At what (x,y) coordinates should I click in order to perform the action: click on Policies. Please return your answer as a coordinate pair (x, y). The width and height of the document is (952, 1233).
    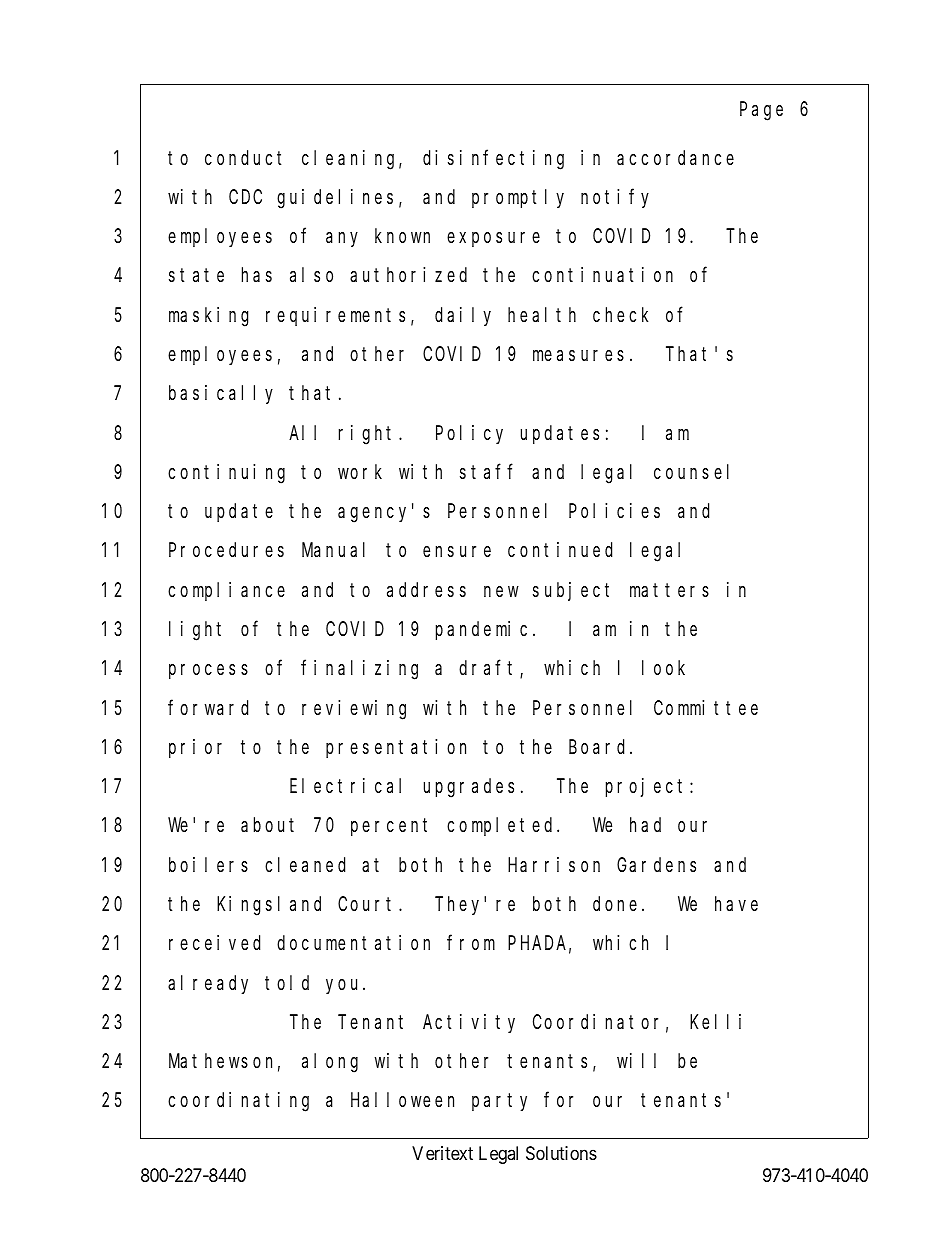
    Looking at the image, I should click on (614, 510).
